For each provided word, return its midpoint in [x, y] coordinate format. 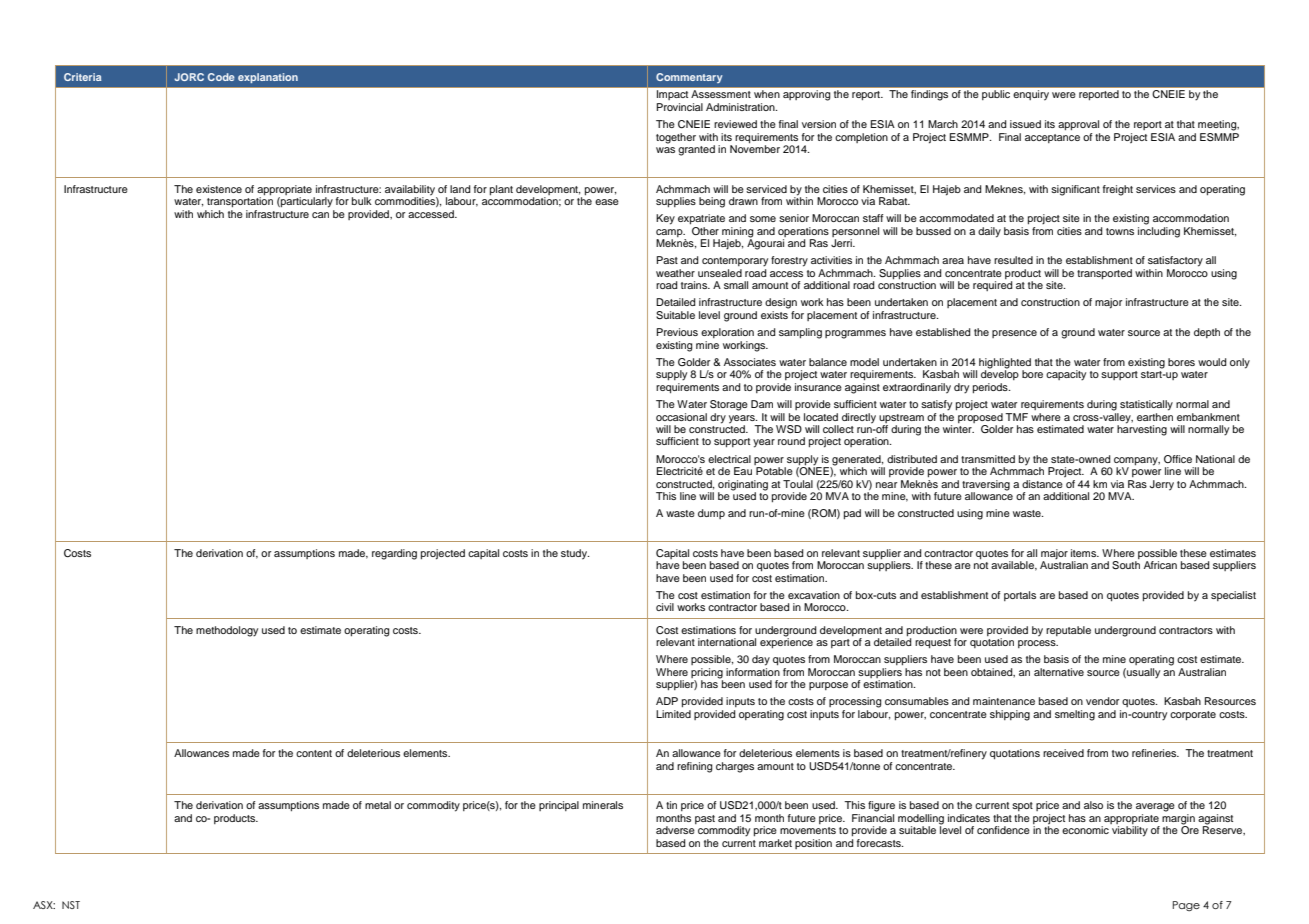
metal [378, 805]
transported [1104, 274]
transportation [240, 201]
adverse [675, 830]
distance [1042, 484]
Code [221, 77]
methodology [227, 631]
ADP [667, 701]
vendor [1102, 701]
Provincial [680, 107]
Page [1186, 906]
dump [711, 514]
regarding [394, 554]
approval [1078, 125]
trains [695, 285]
